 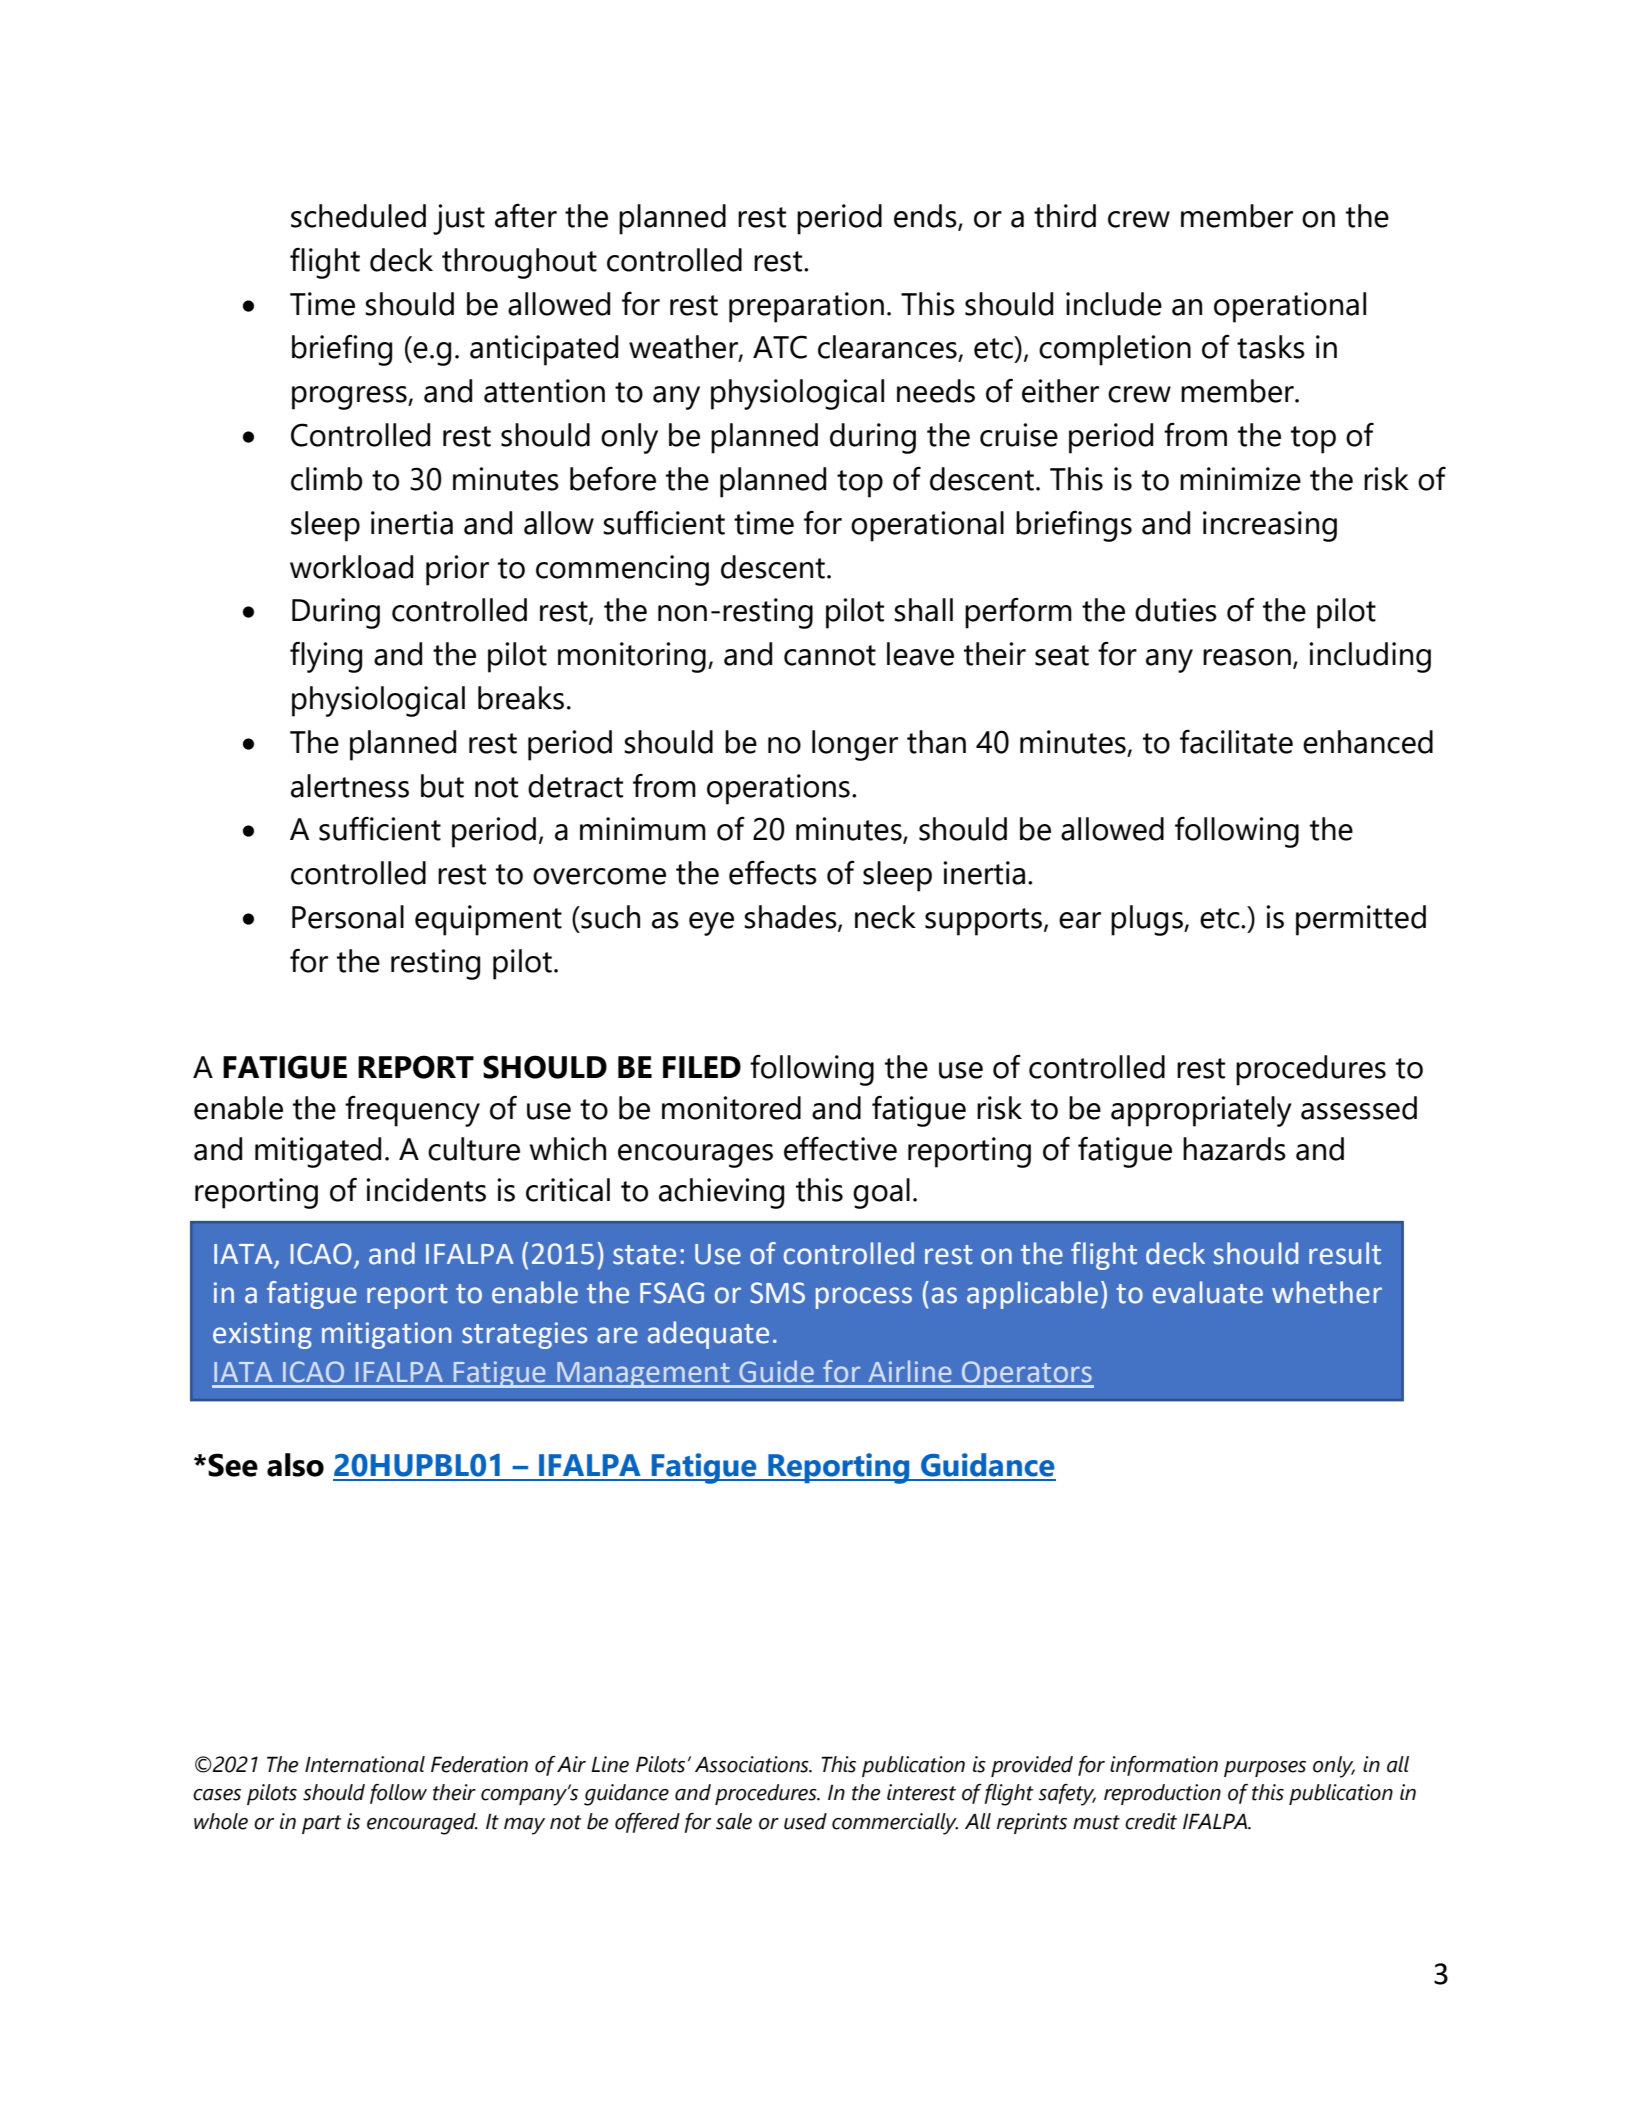 I want to click on preparation, so click(x=806, y=307).
